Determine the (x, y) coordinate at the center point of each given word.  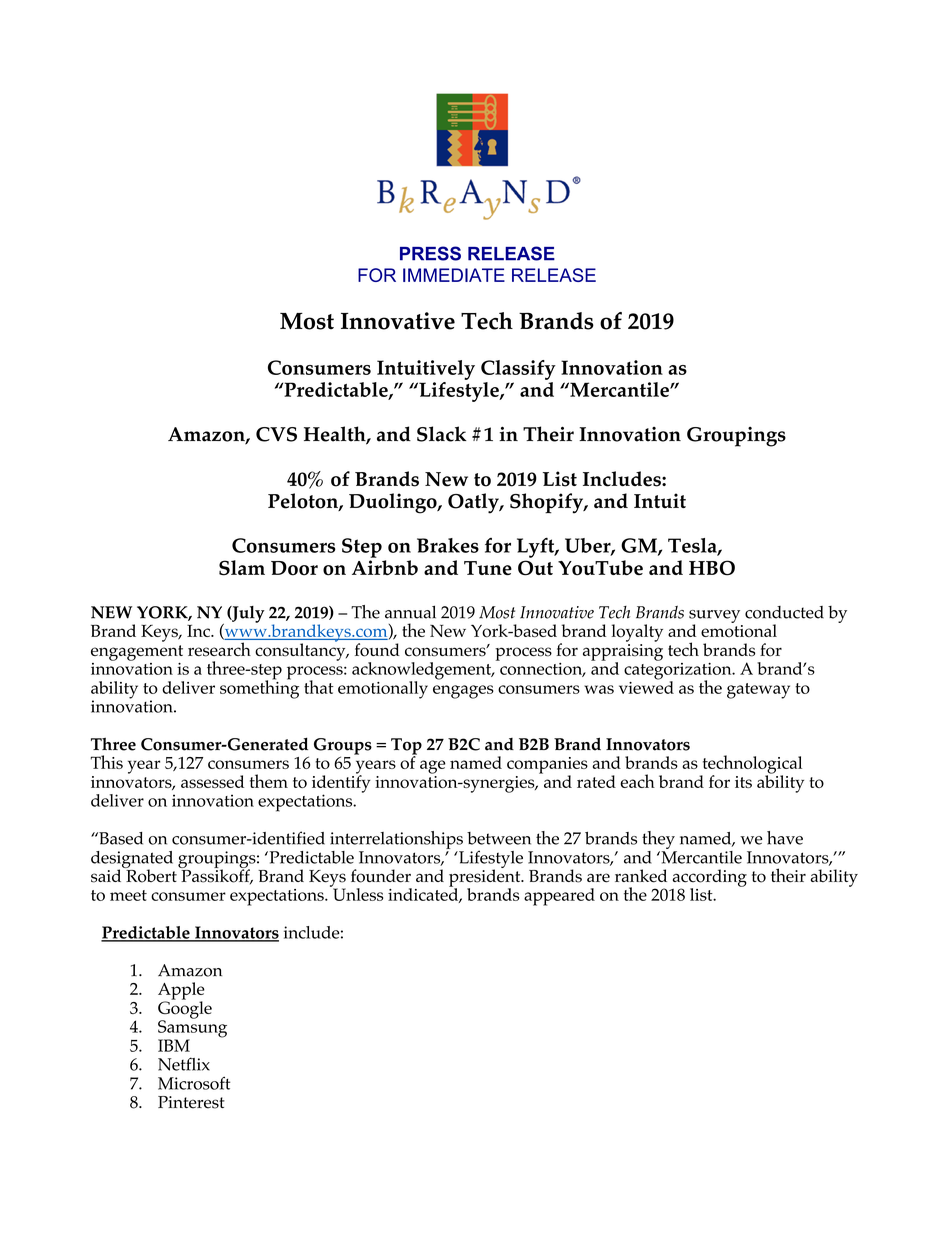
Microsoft (194, 1083)
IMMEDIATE (454, 275)
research (219, 649)
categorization (679, 671)
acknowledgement (423, 672)
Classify (518, 370)
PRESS (430, 253)
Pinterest (191, 1102)
